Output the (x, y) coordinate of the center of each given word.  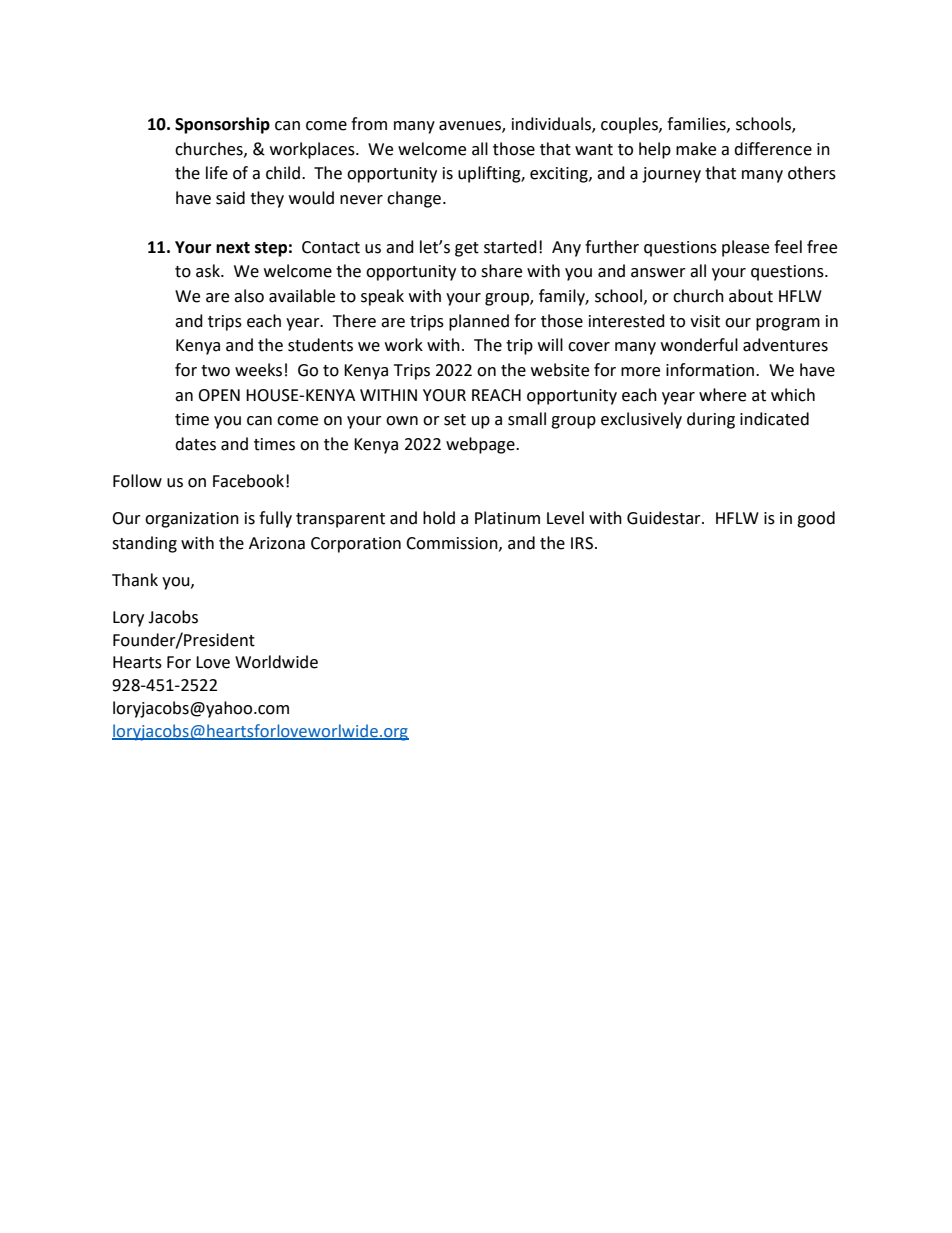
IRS (582, 543)
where (722, 395)
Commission (453, 544)
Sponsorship (222, 125)
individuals (552, 124)
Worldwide (276, 662)
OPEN (219, 395)
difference (773, 149)
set (455, 420)
